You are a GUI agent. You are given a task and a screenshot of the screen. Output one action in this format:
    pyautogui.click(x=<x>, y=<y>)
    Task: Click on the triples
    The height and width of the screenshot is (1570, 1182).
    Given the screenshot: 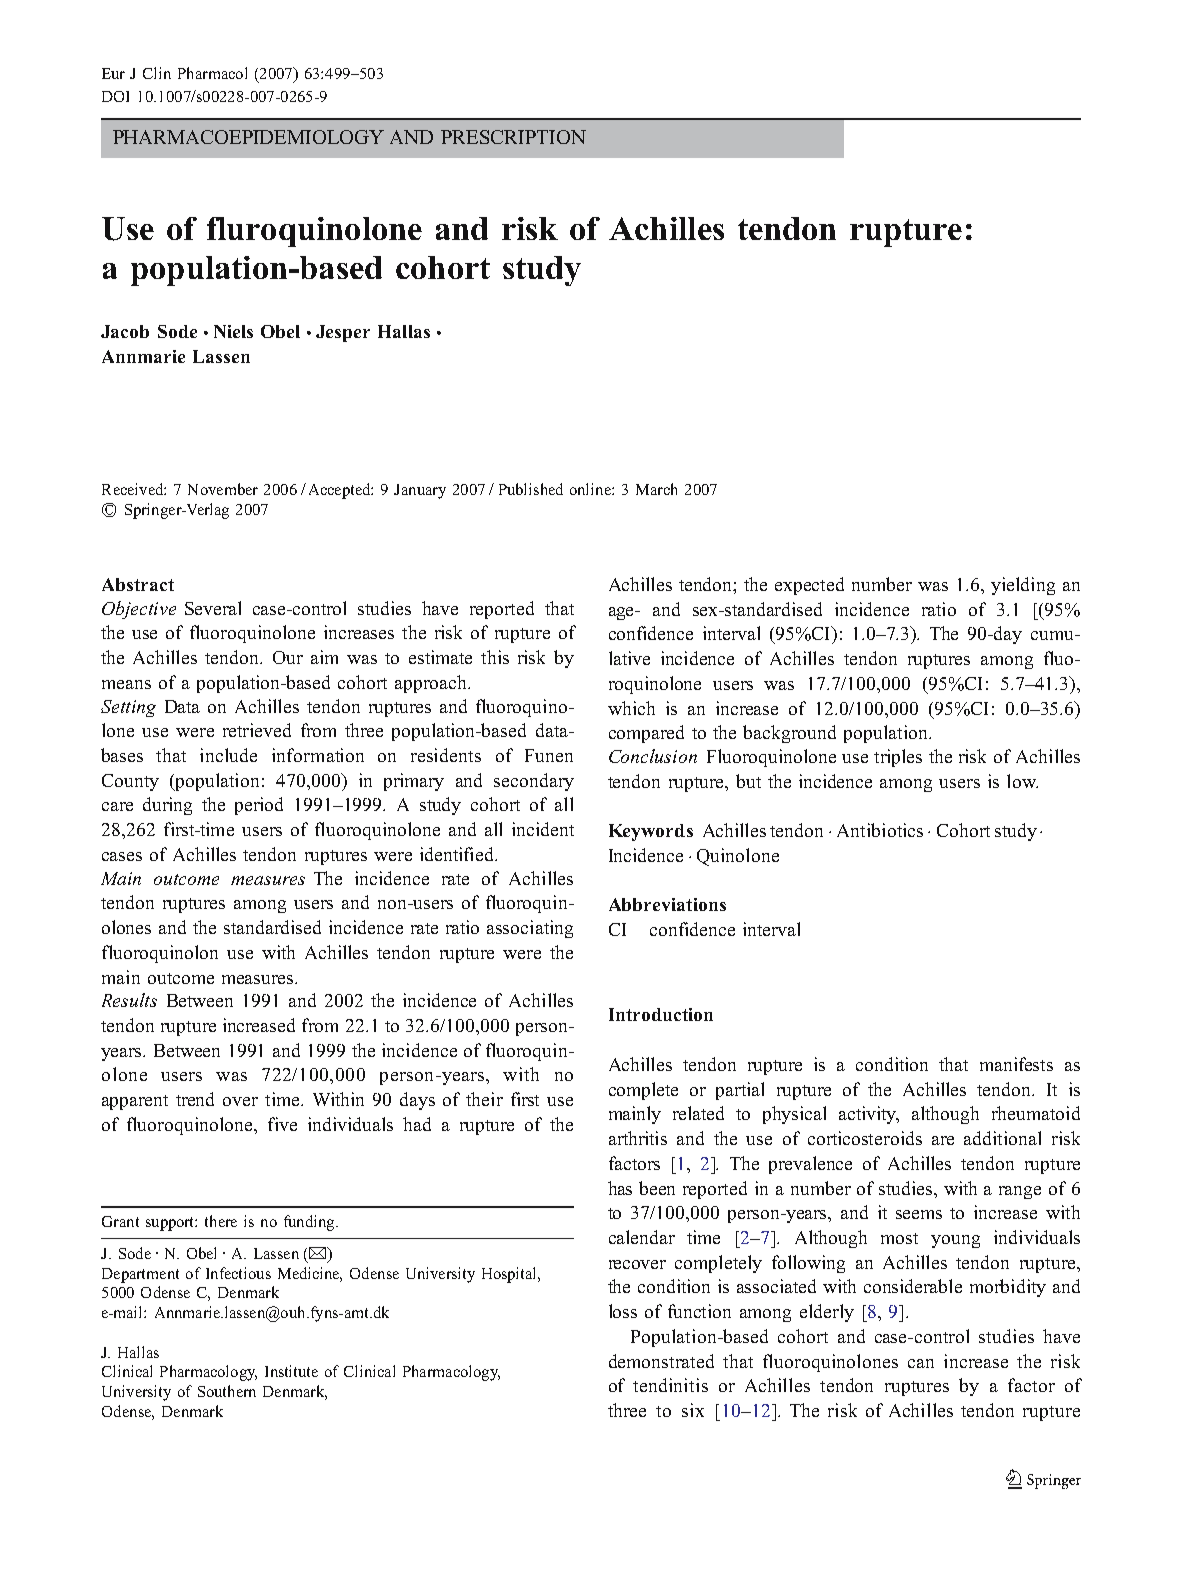 What is the action you would take?
    pyautogui.click(x=898, y=758)
